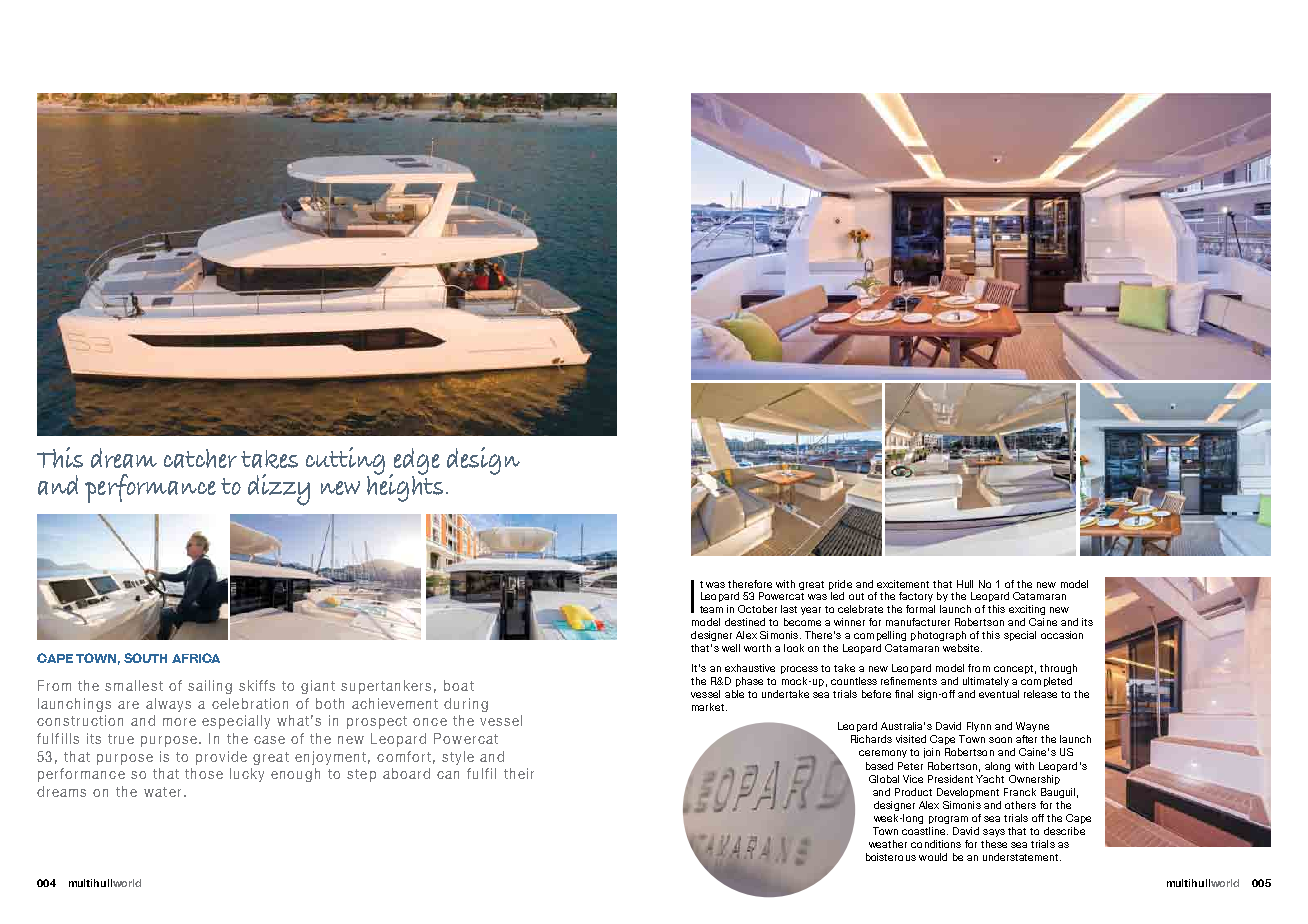  I want to click on edge, so click(416, 462).
